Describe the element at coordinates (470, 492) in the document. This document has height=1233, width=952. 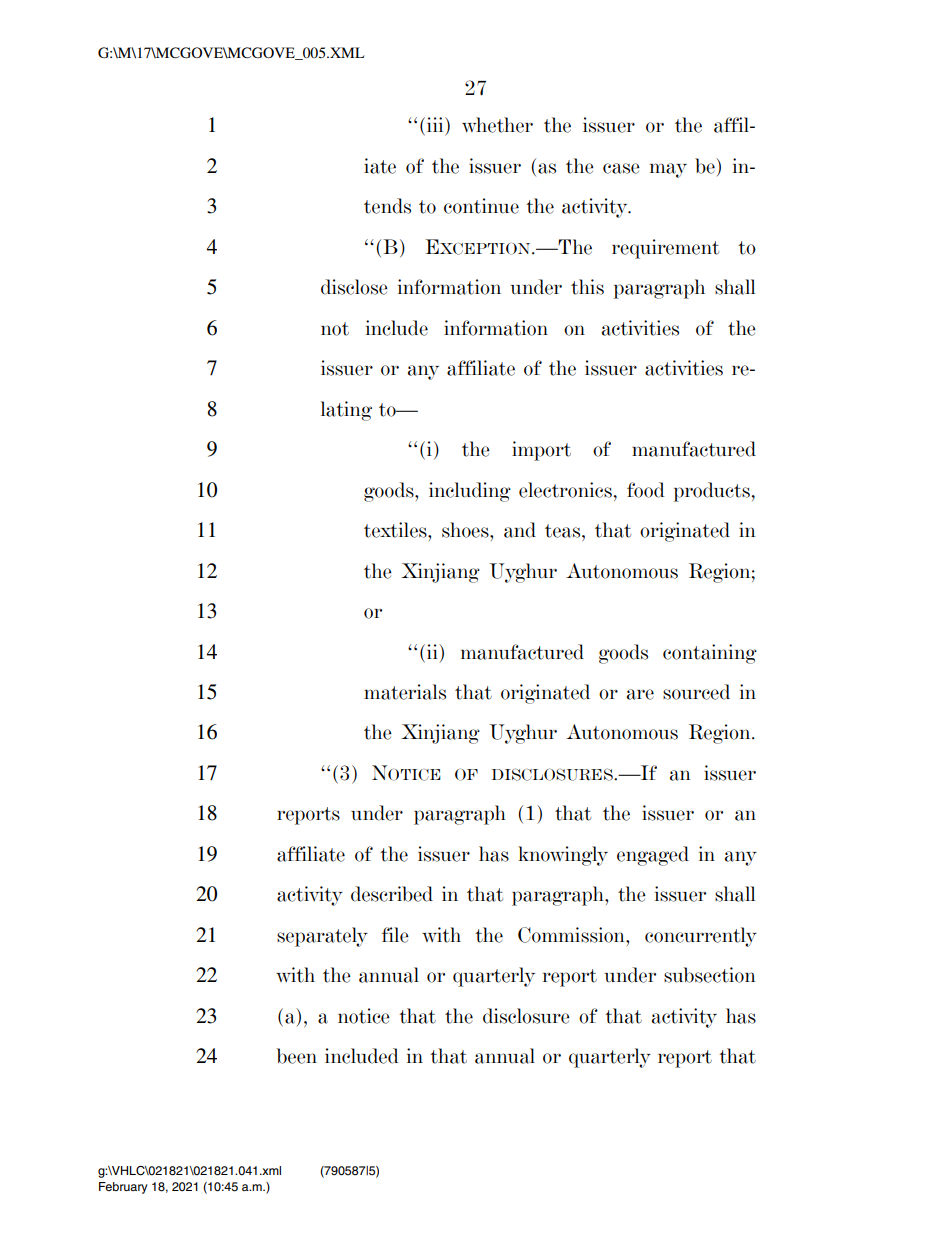
I see `including` at that location.
